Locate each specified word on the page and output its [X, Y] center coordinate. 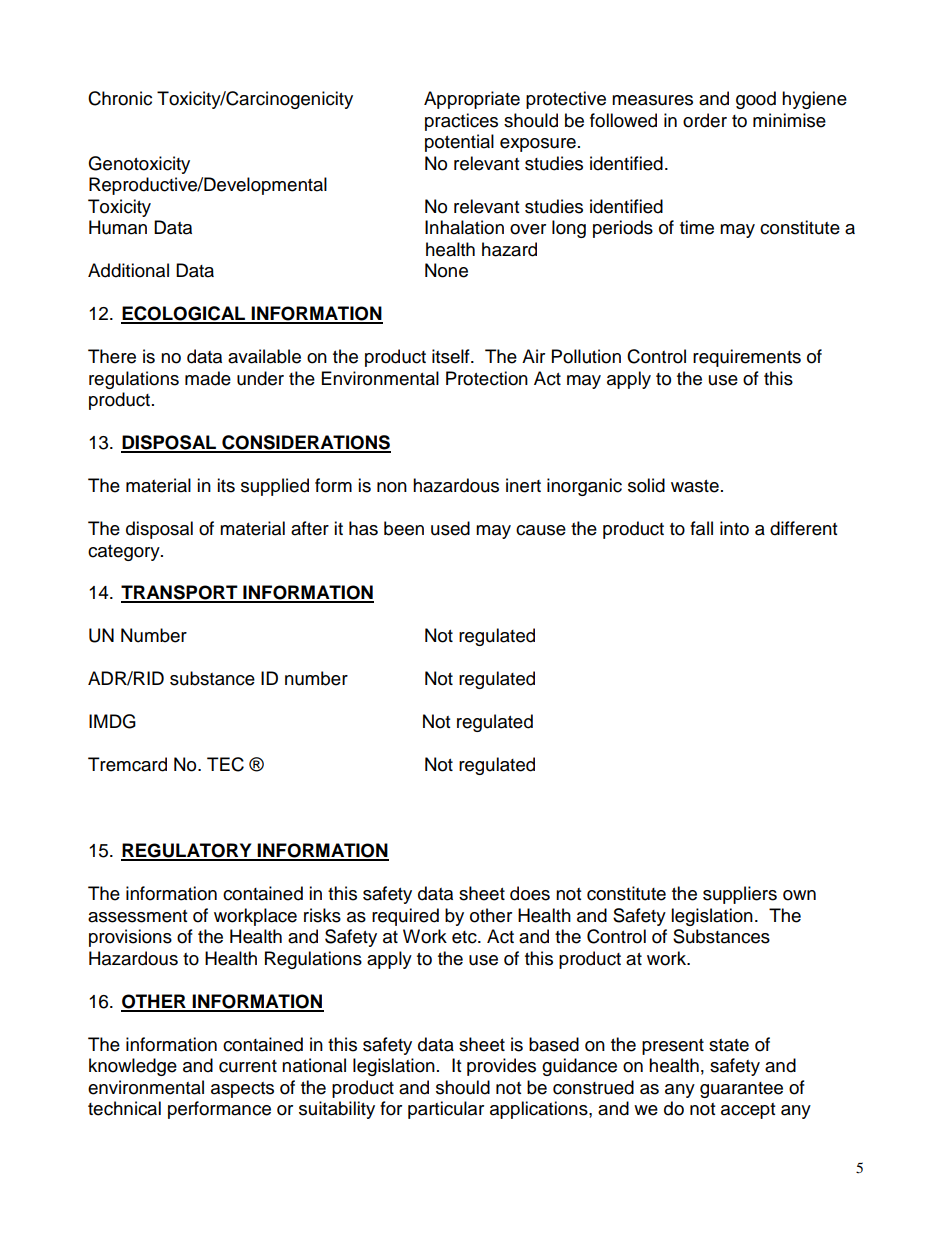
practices [461, 122]
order [705, 120]
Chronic [120, 98]
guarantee [741, 1090]
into [734, 528]
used [450, 528]
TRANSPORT [180, 593]
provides [501, 1067]
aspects [242, 1090]
